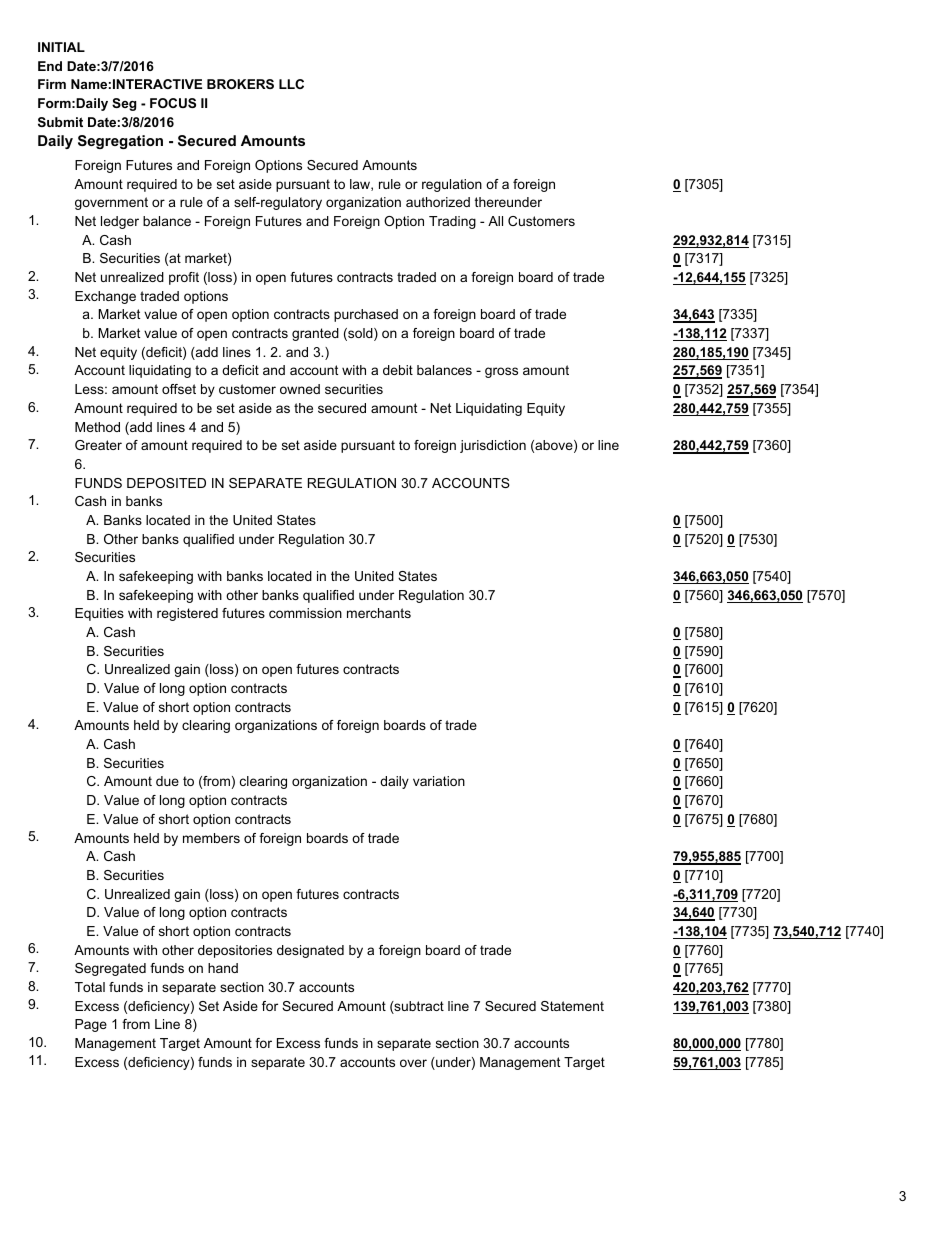 This document has width=952, height=1233. What do you see at coordinates (300, 389) in the document?
I see `owned` at bounding box center [300, 389].
